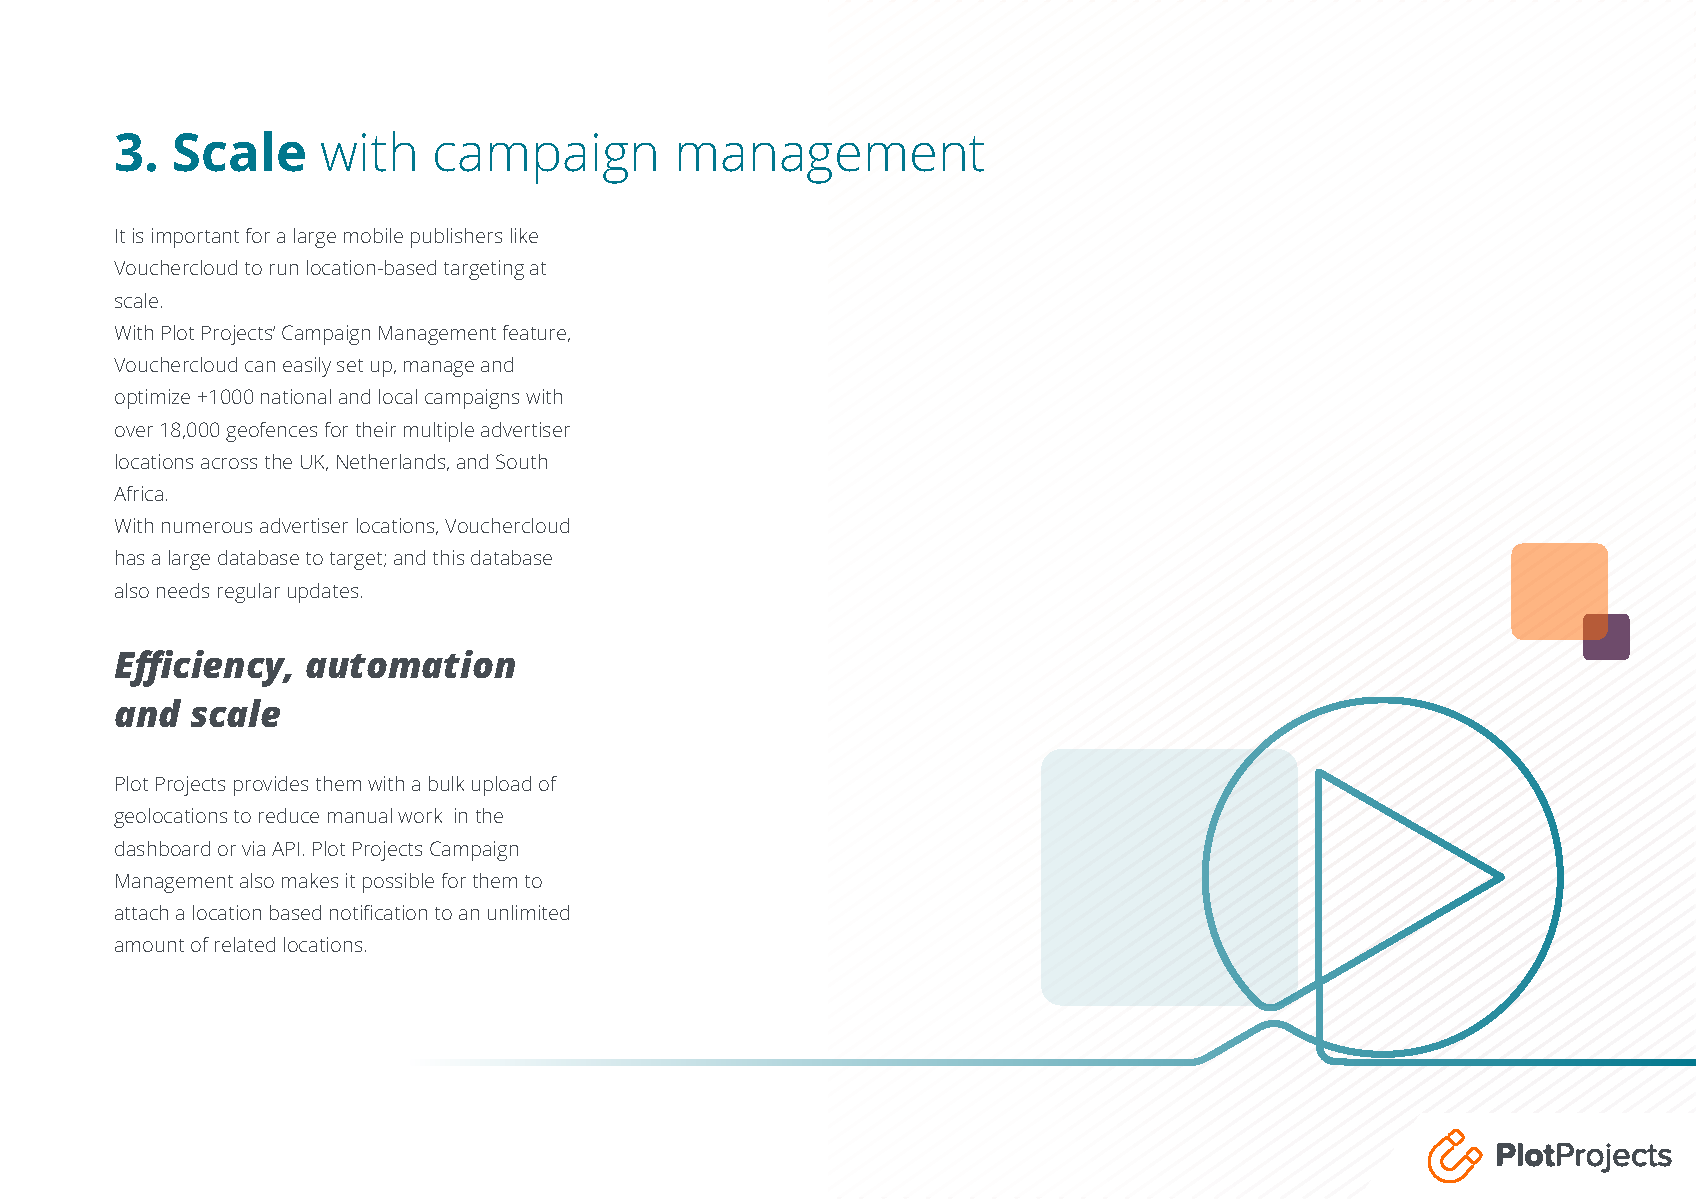 The width and height of the screenshot is (1696, 1199). What do you see at coordinates (138, 493) in the screenshot?
I see `Africa` at bounding box center [138, 493].
